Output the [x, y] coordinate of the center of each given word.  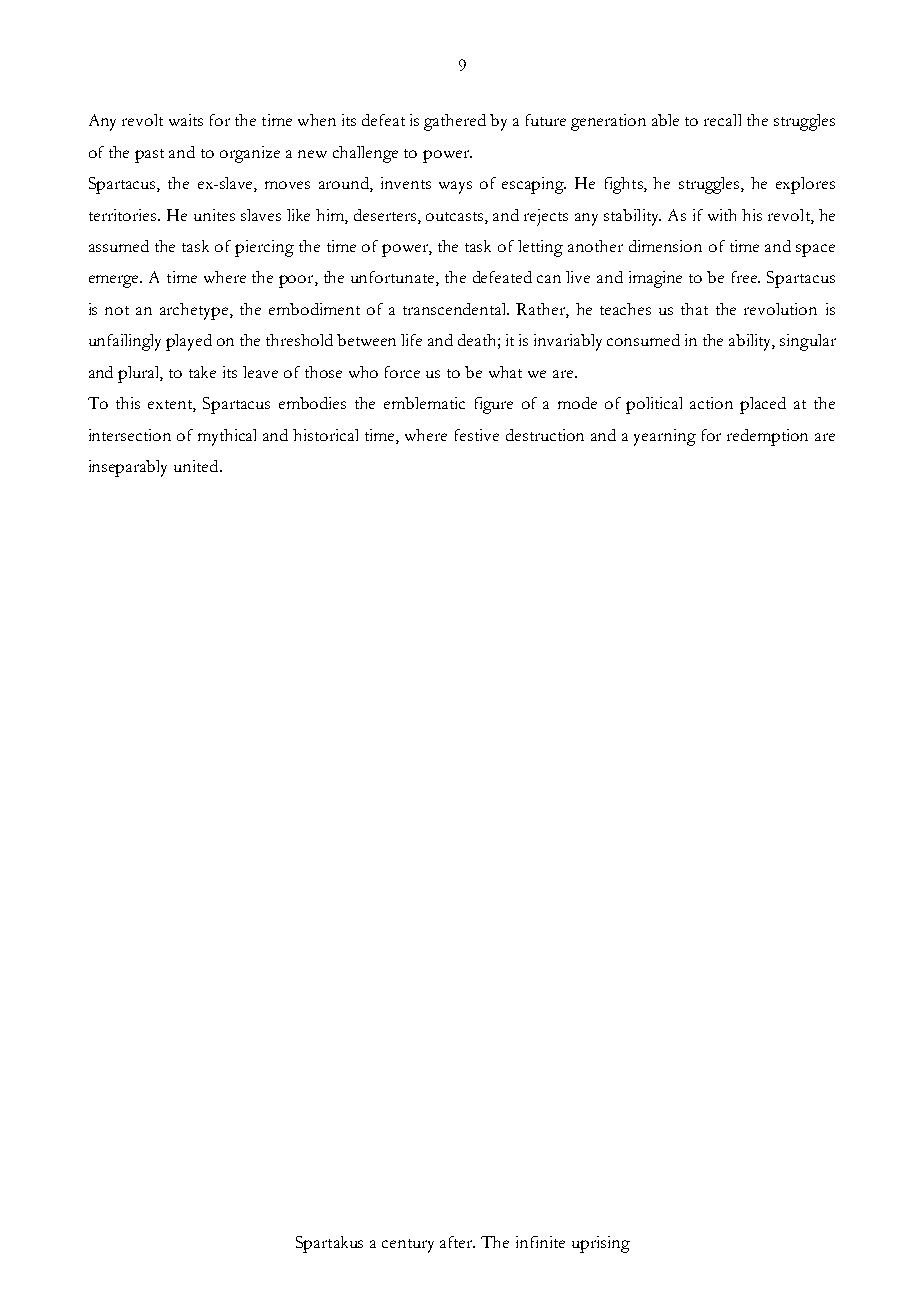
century [408, 1246]
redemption [767, 437]
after [457, 1242]
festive [477, 435]
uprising [601, 1244]
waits [186, 120]
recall [722, 120]
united [197, 466]
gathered [455, 122]
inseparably [128, 468]
